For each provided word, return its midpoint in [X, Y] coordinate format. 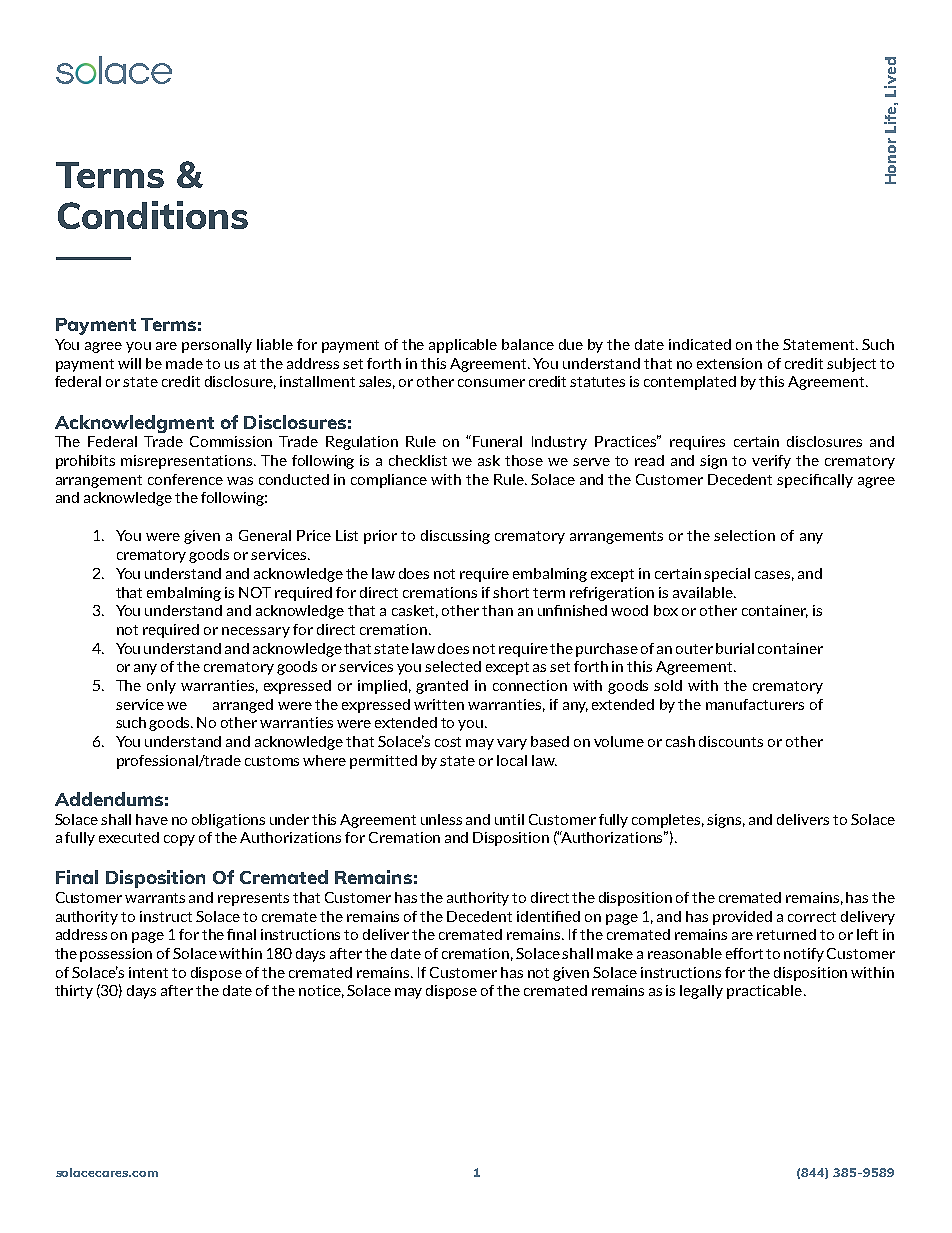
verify [771, 462]
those [524, 460]
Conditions [153, 215]
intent [148, 972]
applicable [463, 346]
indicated [700, 344]
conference [185, 479]
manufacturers [755, 704]
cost [448, 742]
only [161, 687]
